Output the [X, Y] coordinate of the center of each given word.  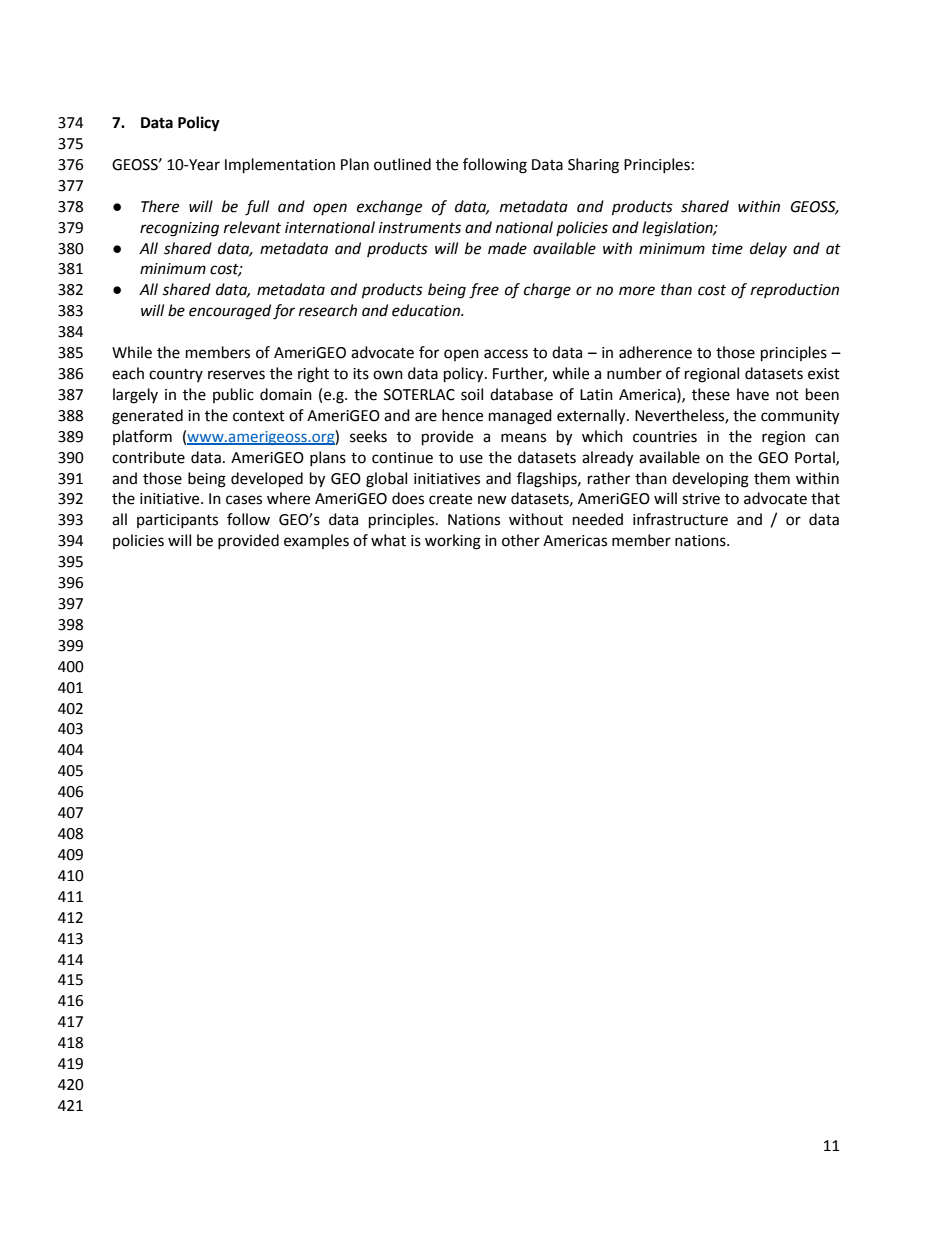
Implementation [280, 166]
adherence [655, 352]
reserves [236, 375]
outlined [402, 164]
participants [177, 521]
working [453, 542]
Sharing [593, 166]
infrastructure [680, 519]
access [506, 354]
